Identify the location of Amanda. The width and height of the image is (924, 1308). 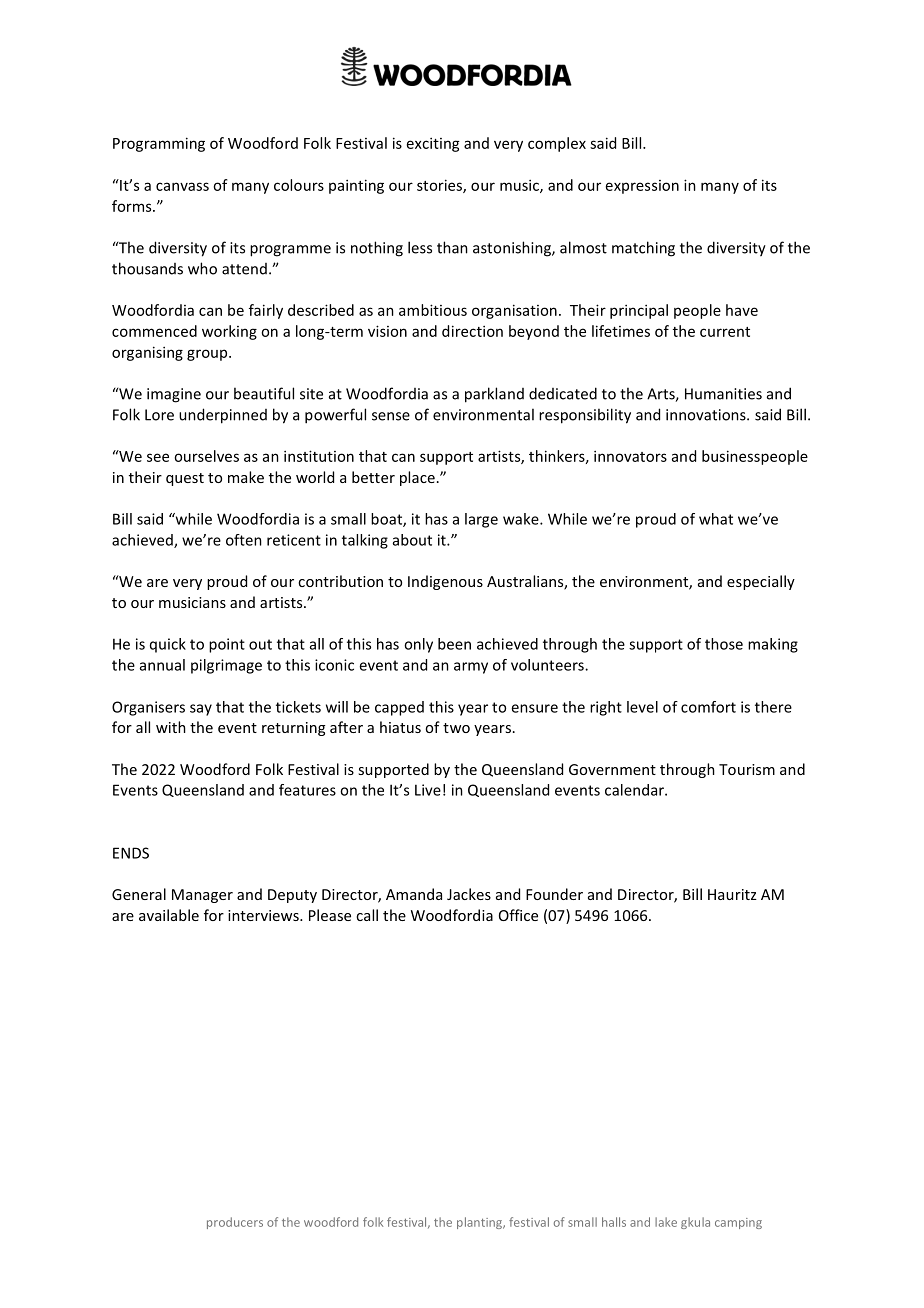
(414, 894).
